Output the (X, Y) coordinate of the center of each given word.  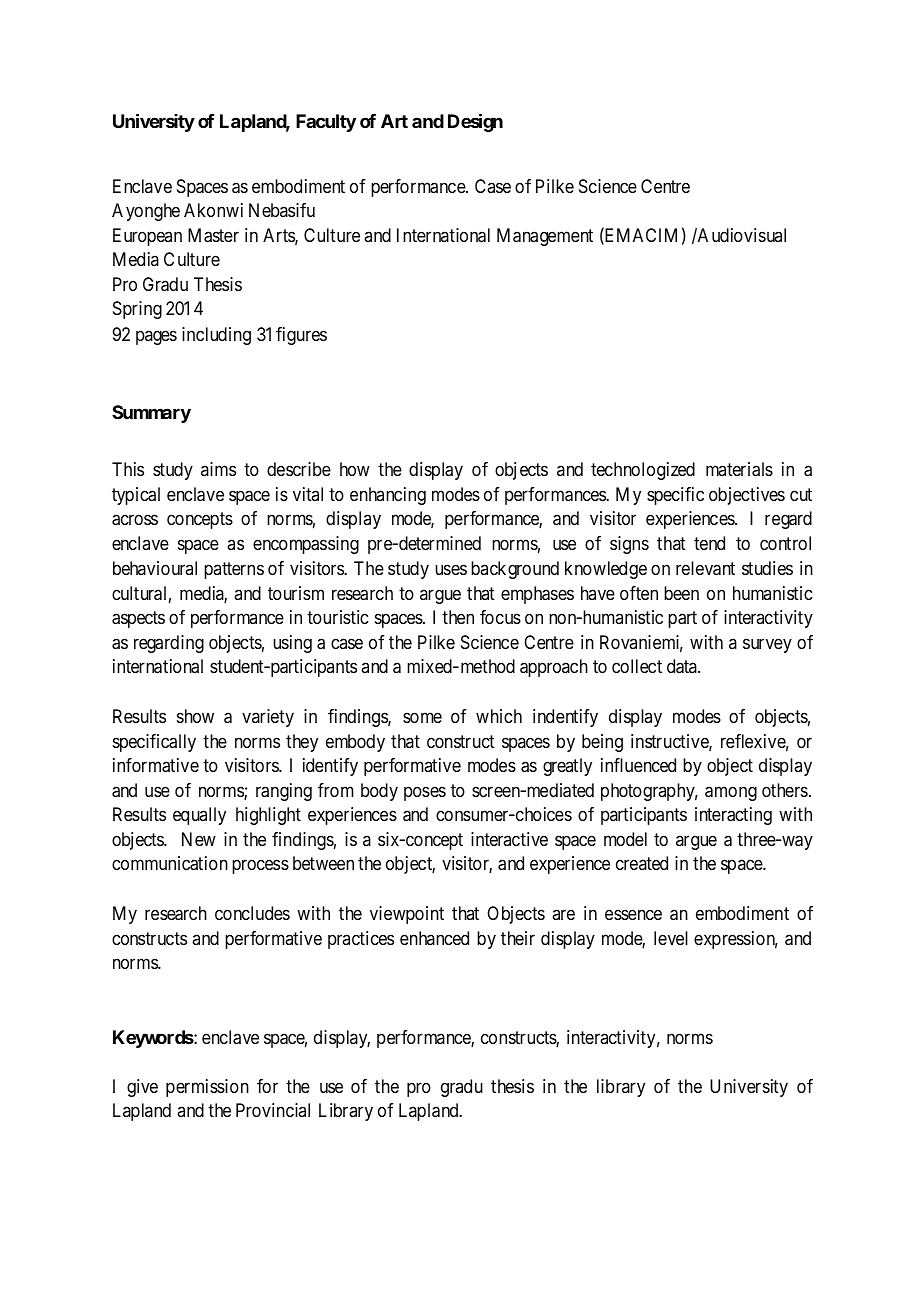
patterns (234, 571)
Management (545, 237)
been (681, 593)
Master (213, 235)
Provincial (273, 1110)
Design (475, 122)
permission (207, 1088)
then (458, 617)
